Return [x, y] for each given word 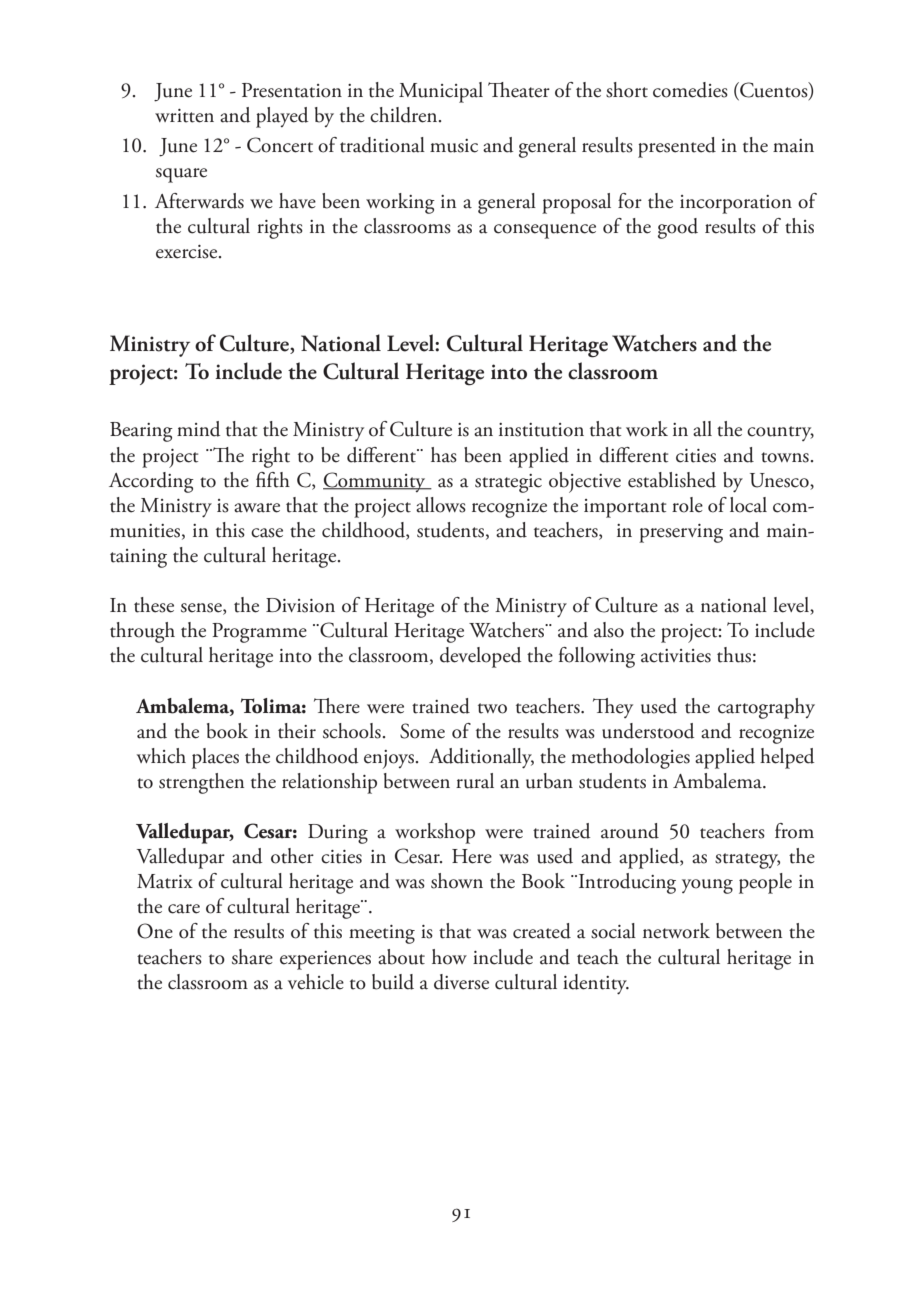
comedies [690, 90]
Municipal [441, 92]
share [252, 957]
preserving [681, 533]
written [184, 116]
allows [441, 505]
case [267, 533]
